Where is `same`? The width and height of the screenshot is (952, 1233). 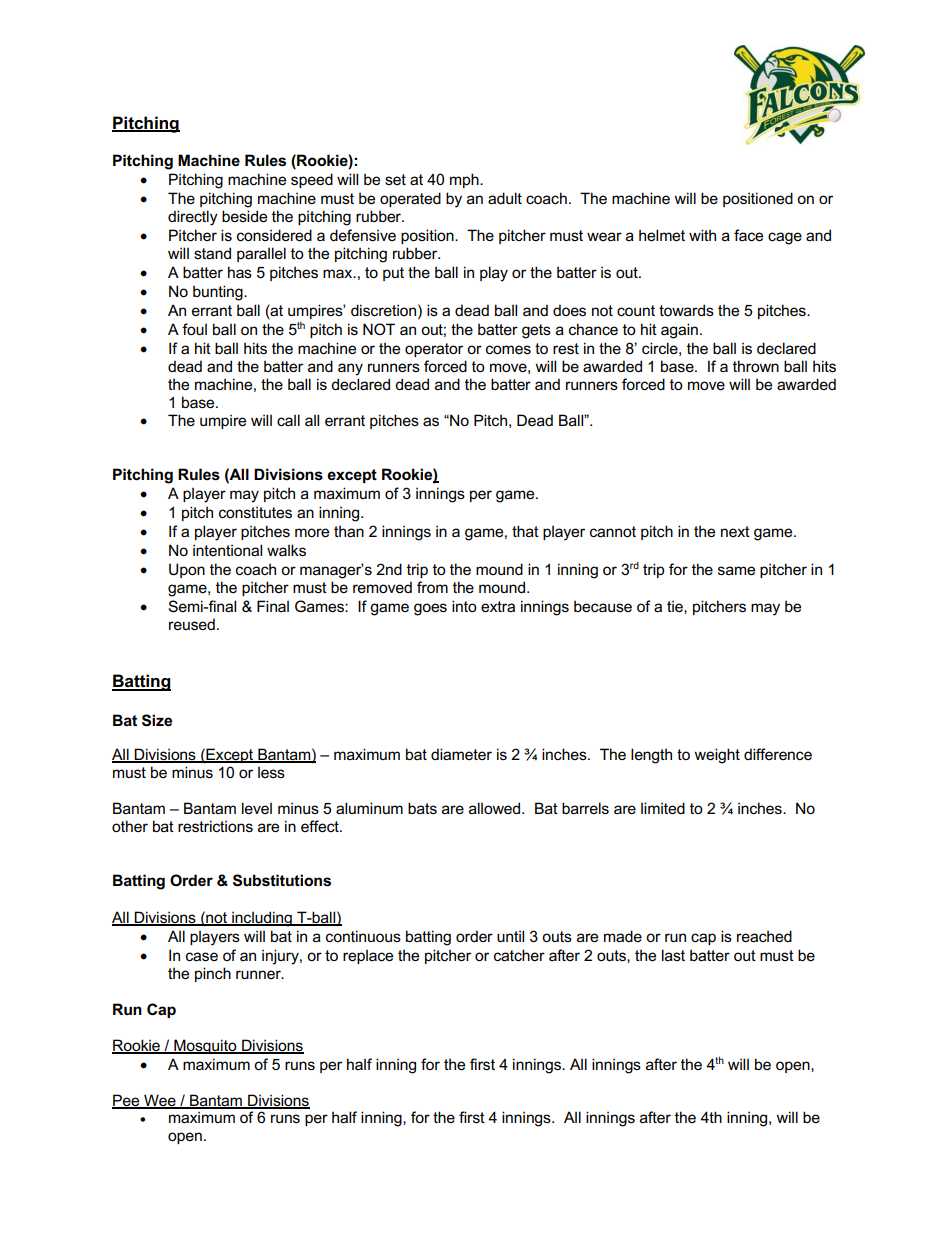 same is located at coordinates (736, 570).
